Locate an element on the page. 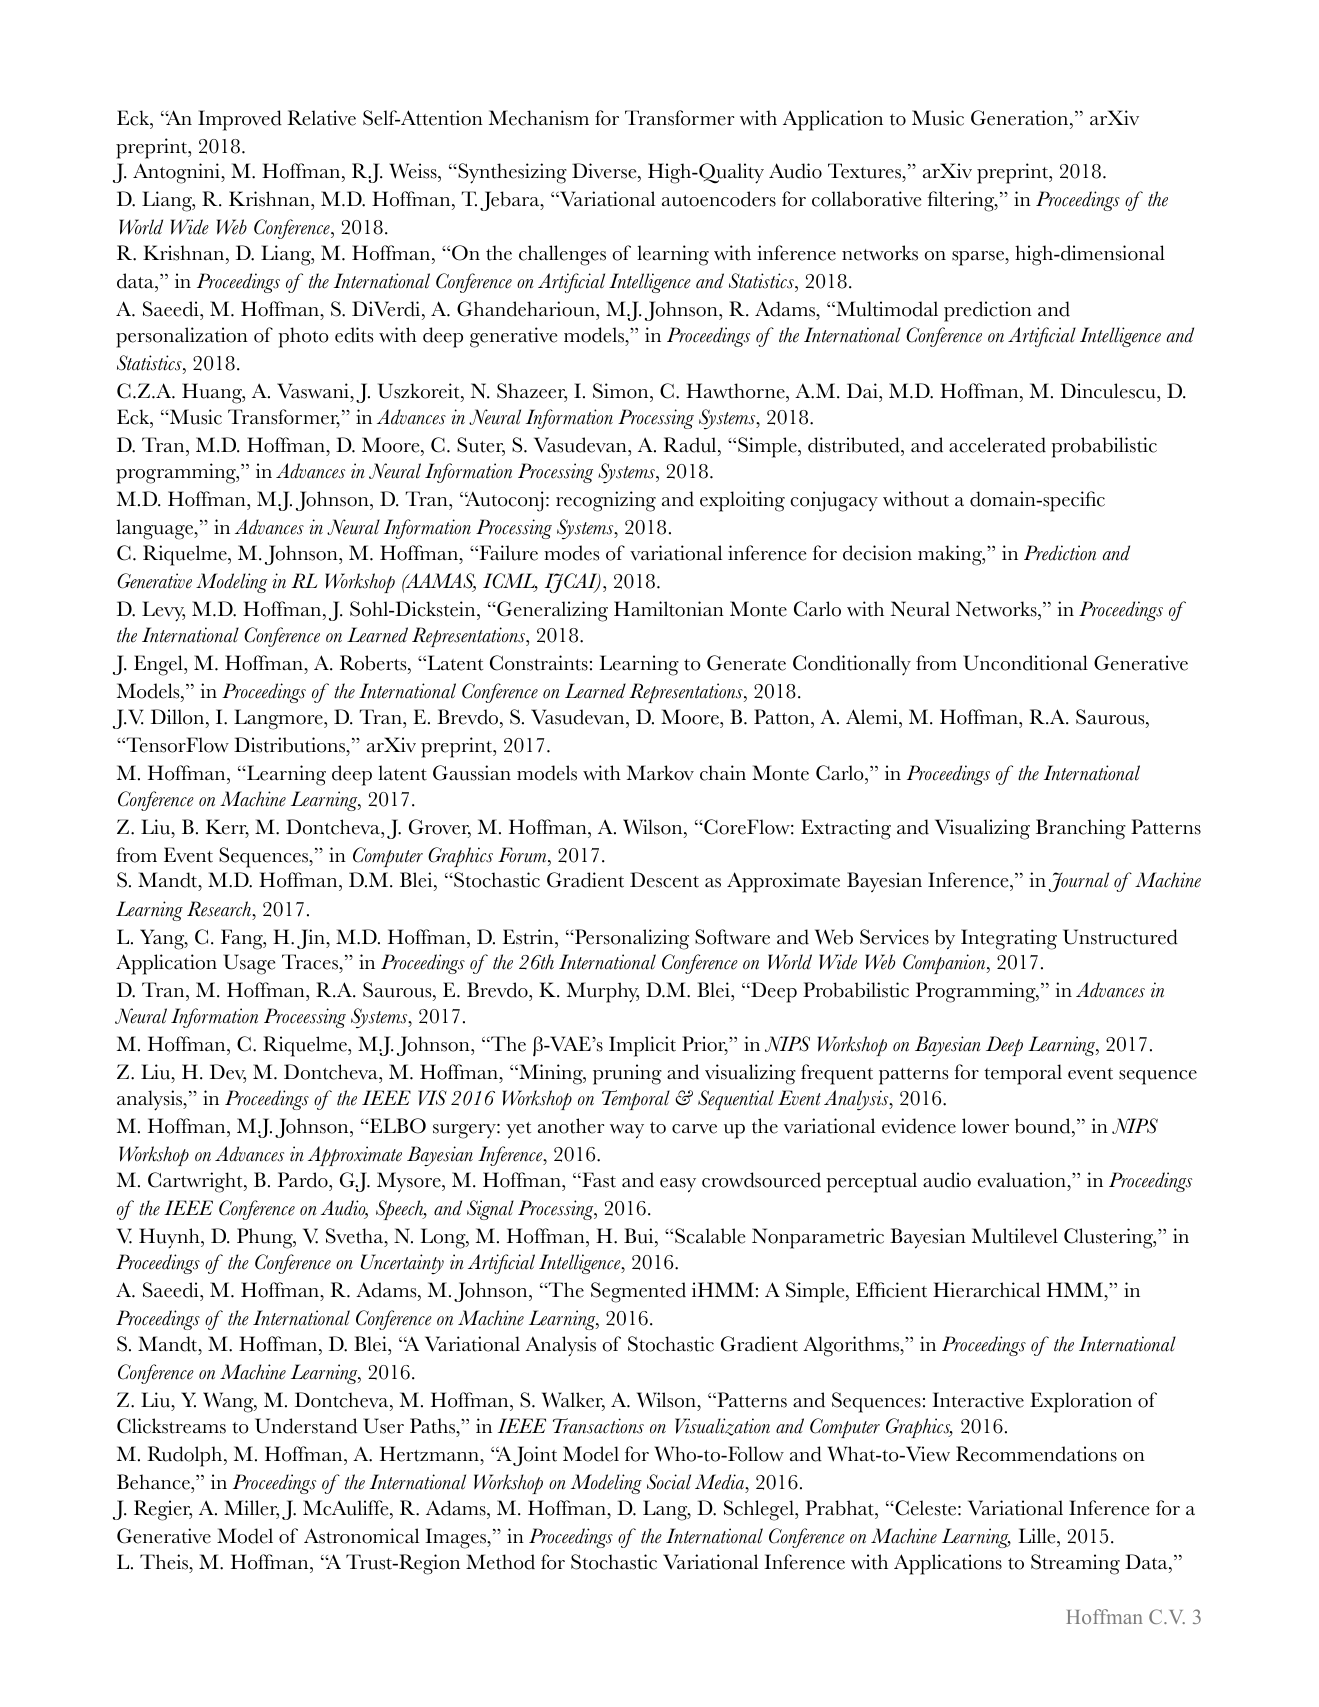  Fast is located at coordinates (598, 1180).
